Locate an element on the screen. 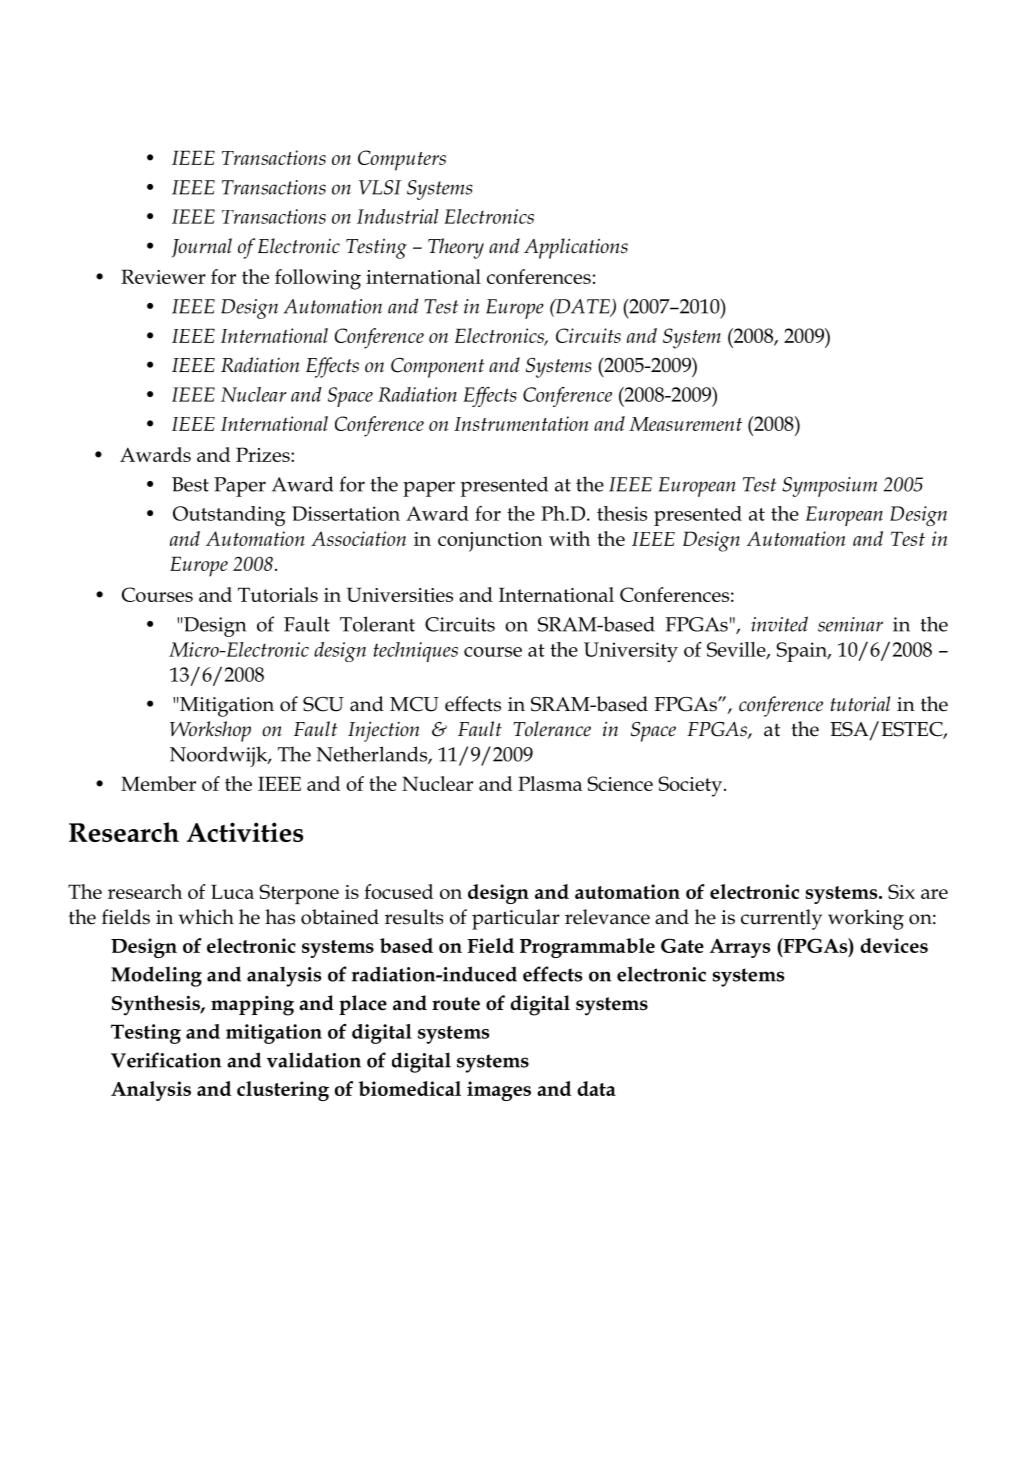  Symposium is located at coordinates (829, 487).
